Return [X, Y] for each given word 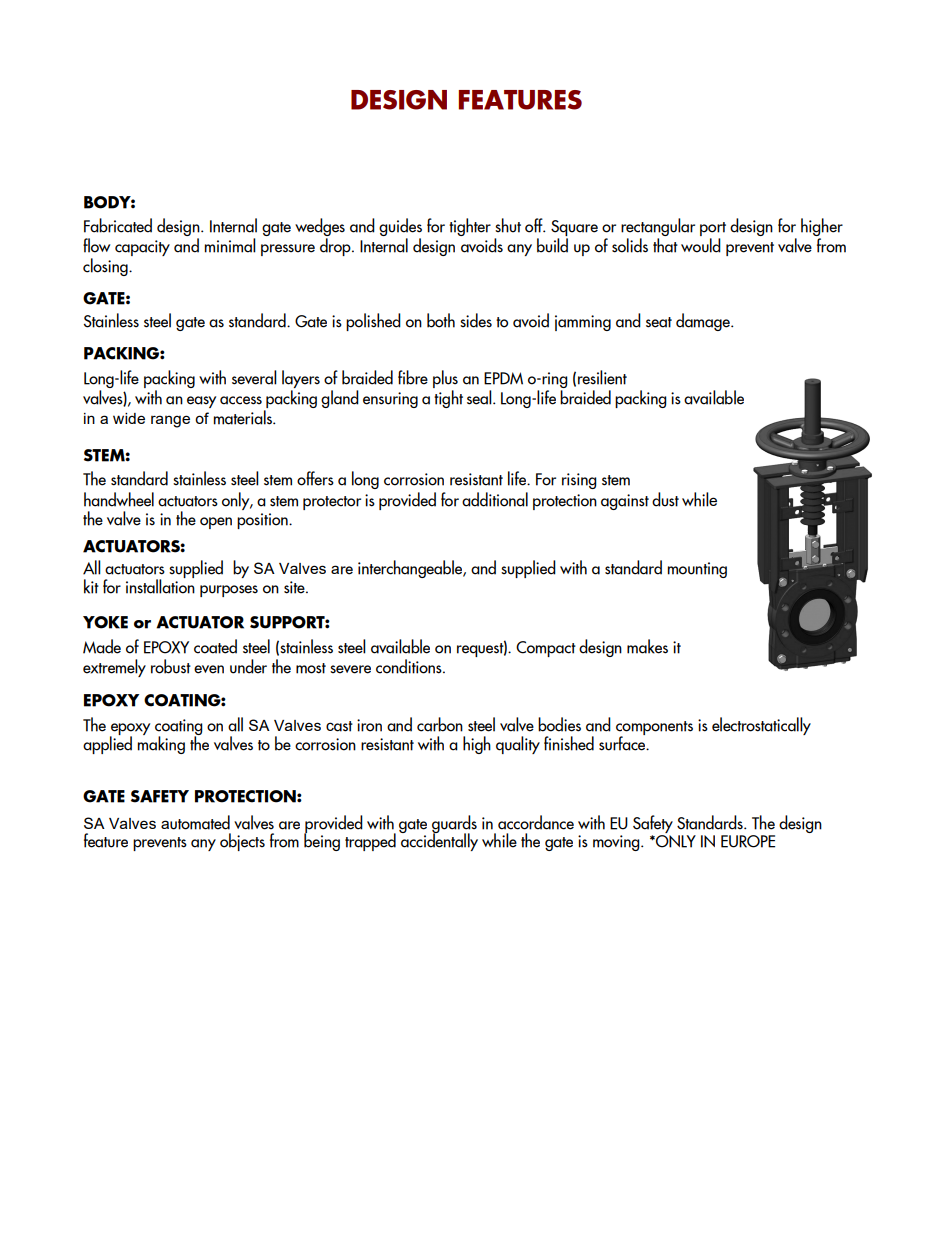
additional [495, 499]
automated [195, 822]
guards [454, 825]
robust [171, 666]
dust [665, 499]
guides [400, 228]
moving [617, 843]
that [665, 245]
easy [201, 402]
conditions [410, 666]
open [216, 523]
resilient [602, 377]
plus [445, 380]
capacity [142, 248]
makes [647, 646]
